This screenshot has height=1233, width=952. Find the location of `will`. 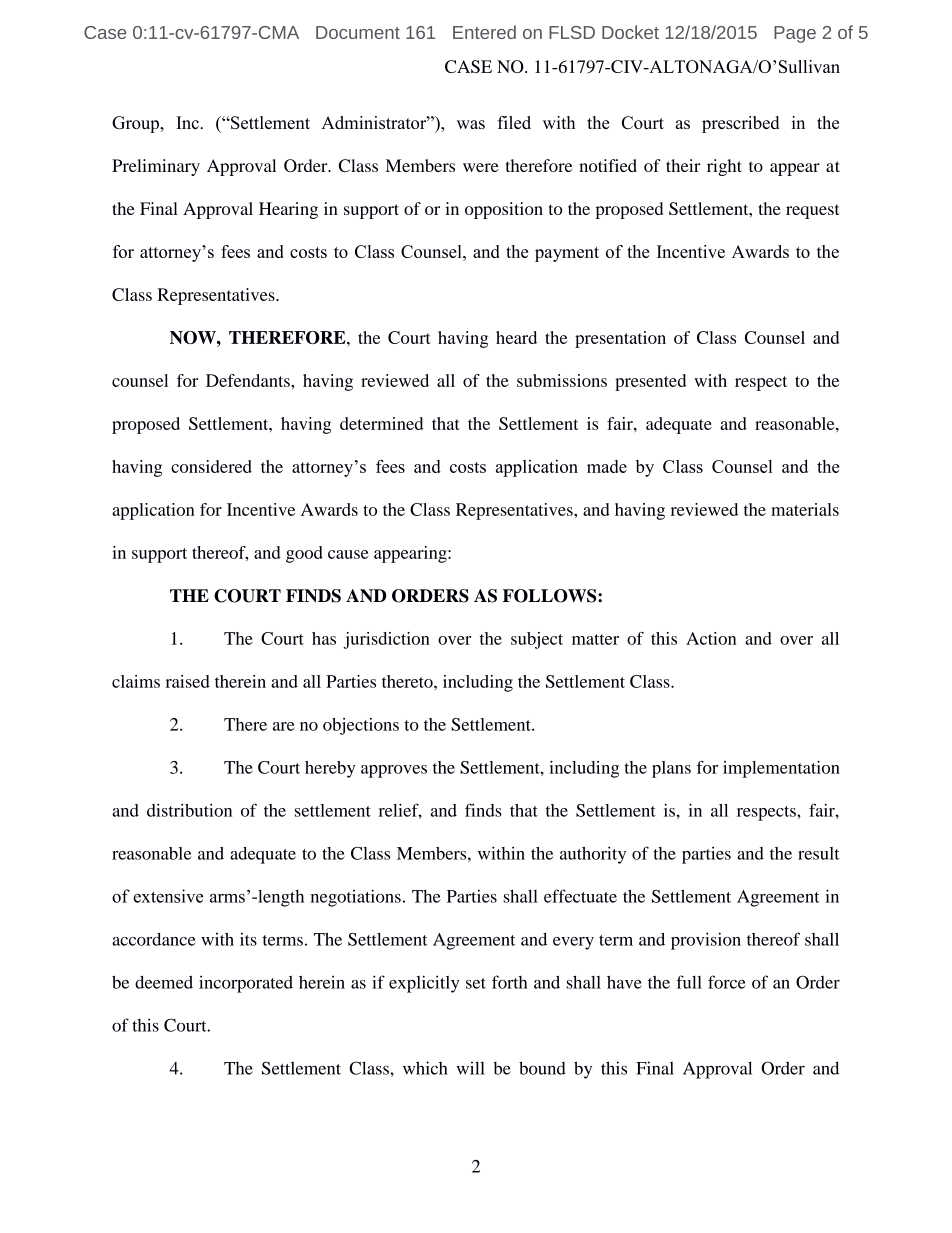

will is located at coordinates (471, 1068).
